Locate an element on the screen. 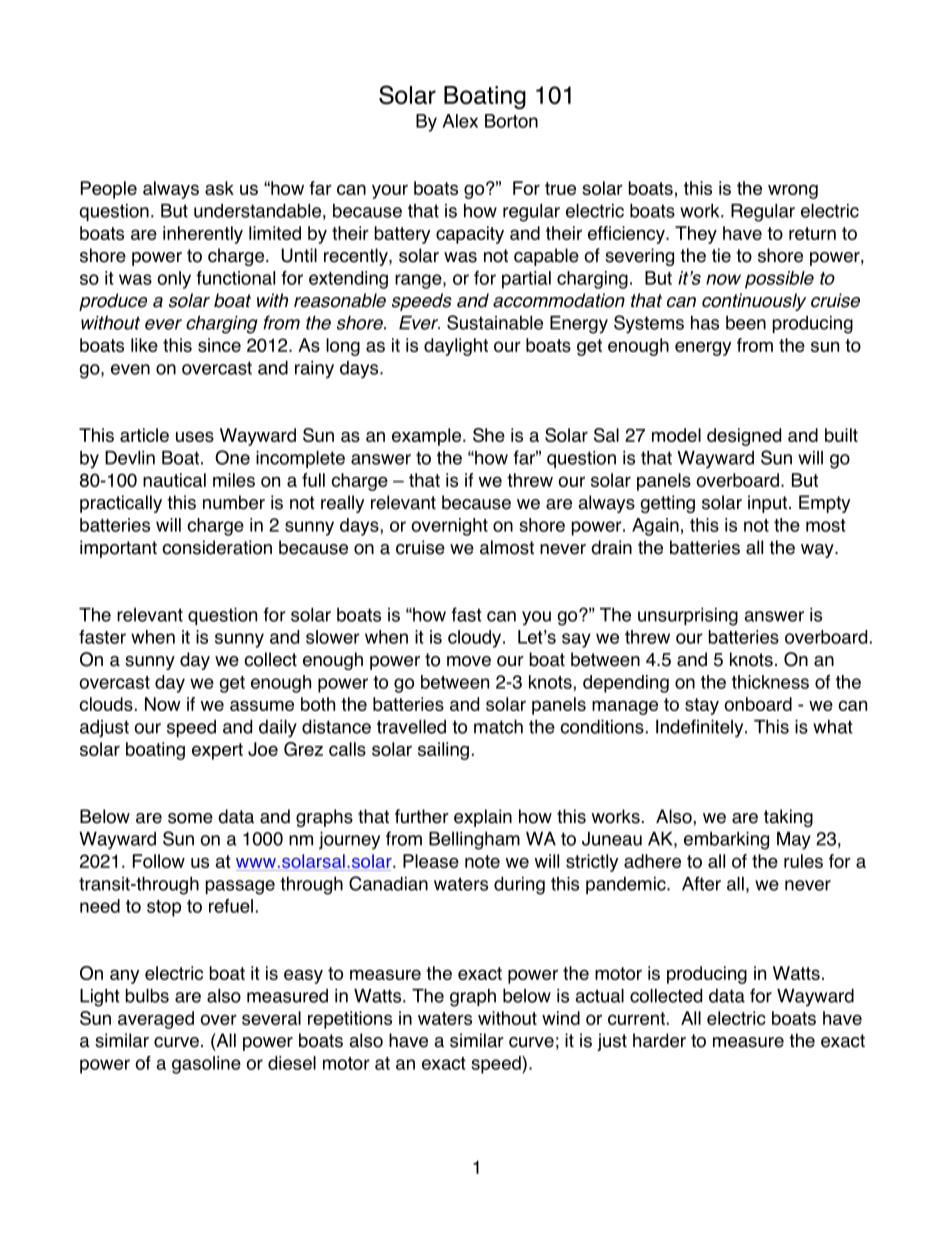 This screenshot has width=952, height=1233. wind is located at coordinates (561, 1018).
